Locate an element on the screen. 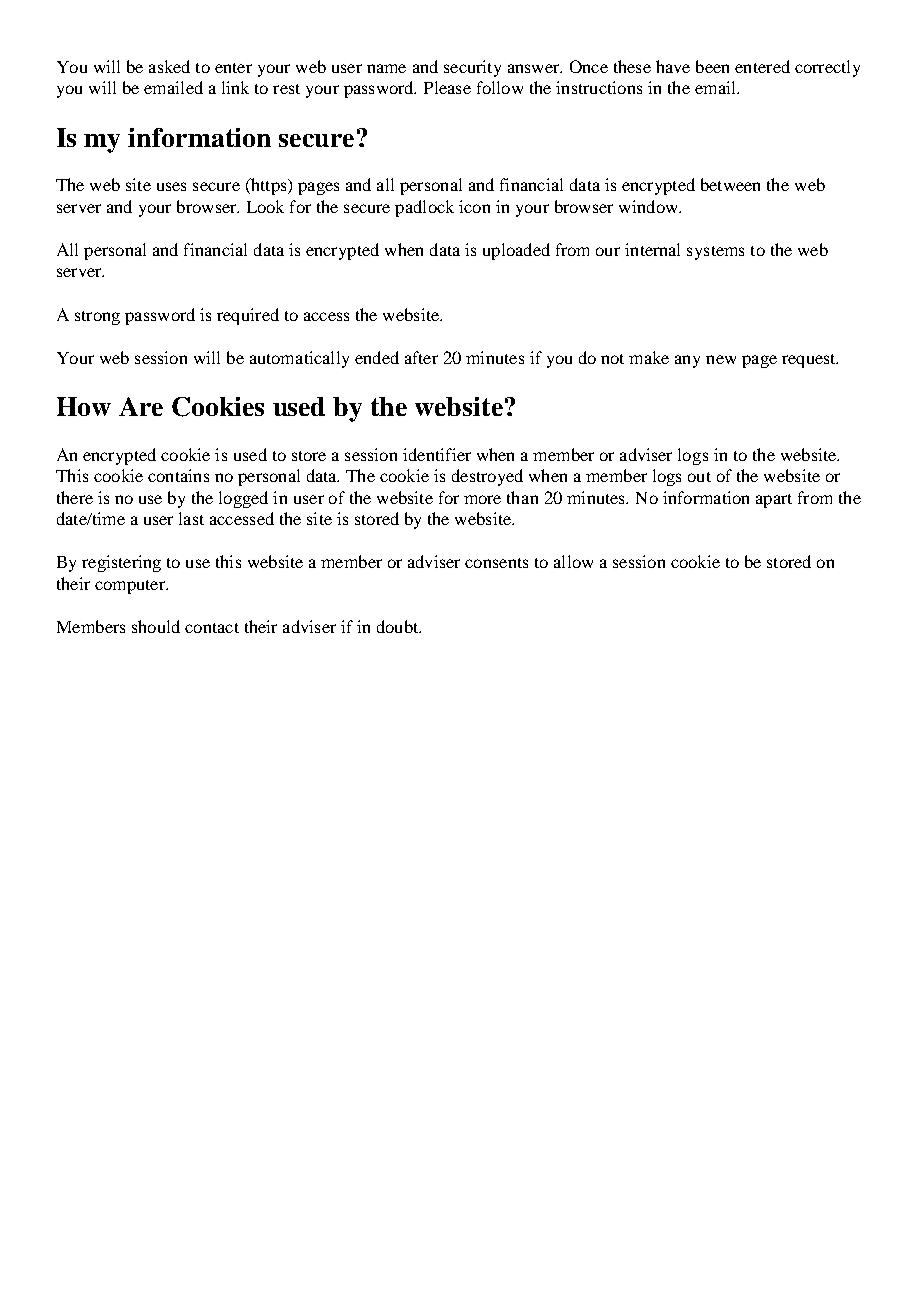 The image size is (924, 1308). uploaded is located at coordinates (516, 251).
